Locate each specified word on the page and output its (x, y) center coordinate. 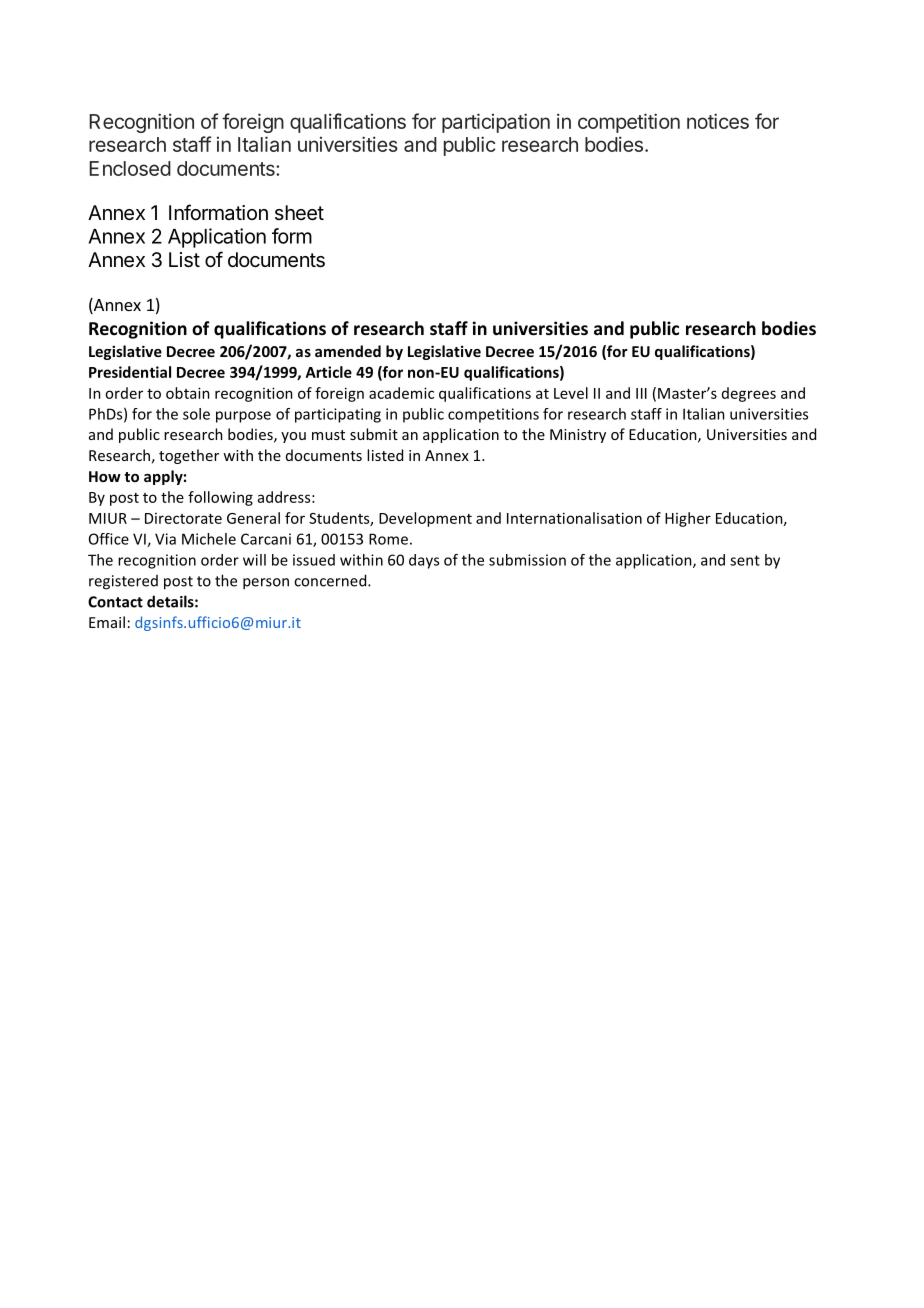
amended (348, 351)
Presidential (130, 372)
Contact (115, 602)
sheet (299, 213)
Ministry (578, 436)
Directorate (183, 518)
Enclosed (130, 168)
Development (425, 519)
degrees (749, 394)
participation (496, 123)
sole (196, 414)
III (641, 393)
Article (329, 372)
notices (718, 121)
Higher (688, 519)
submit (374, 434)
